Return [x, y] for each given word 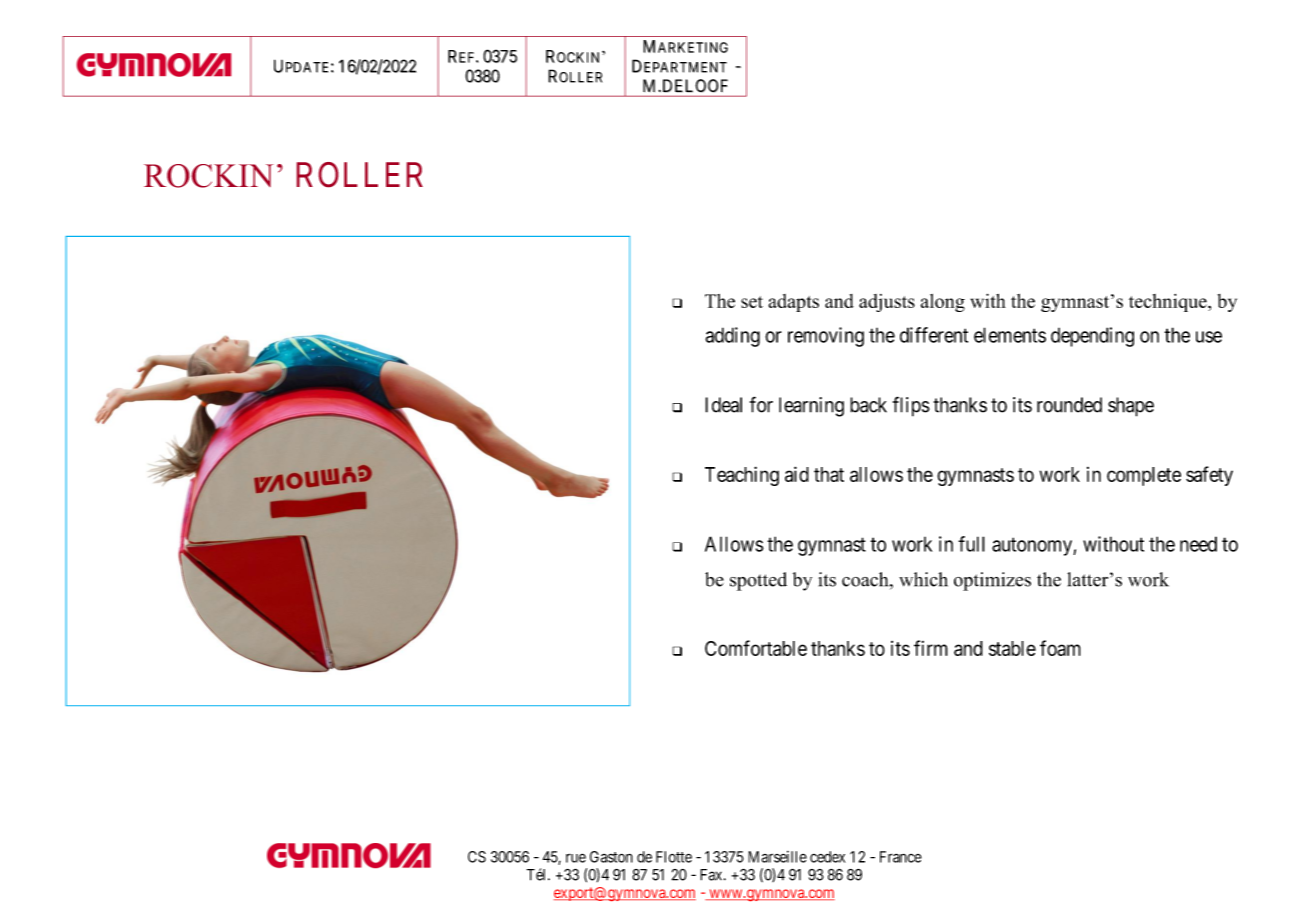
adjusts [887, 303]
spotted [758, 581]
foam [1060, 648]
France [901, 857]
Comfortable [756, 648]
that [829, 474]
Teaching [742, 476]
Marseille [777, 857]
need [1198, 544]
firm [931, 648]
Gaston [611, 857]
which [923, 579]
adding [732, 337]
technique [1169, 303]
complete [1144, 476]
